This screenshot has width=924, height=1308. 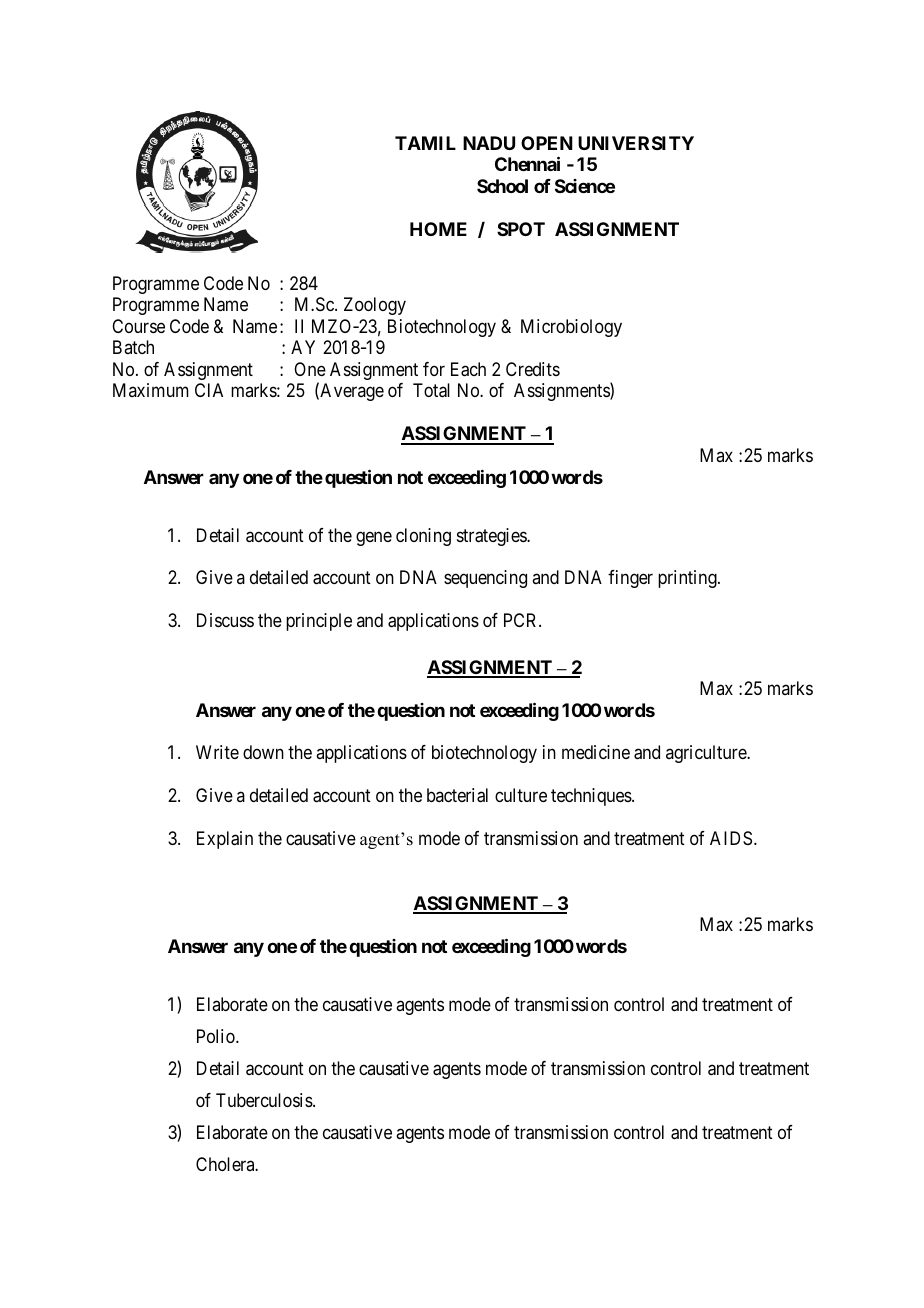 What do you see at coordinates (731, 838) in the screenshot?
I see `AIDS` at bounding box center [731, 838].
